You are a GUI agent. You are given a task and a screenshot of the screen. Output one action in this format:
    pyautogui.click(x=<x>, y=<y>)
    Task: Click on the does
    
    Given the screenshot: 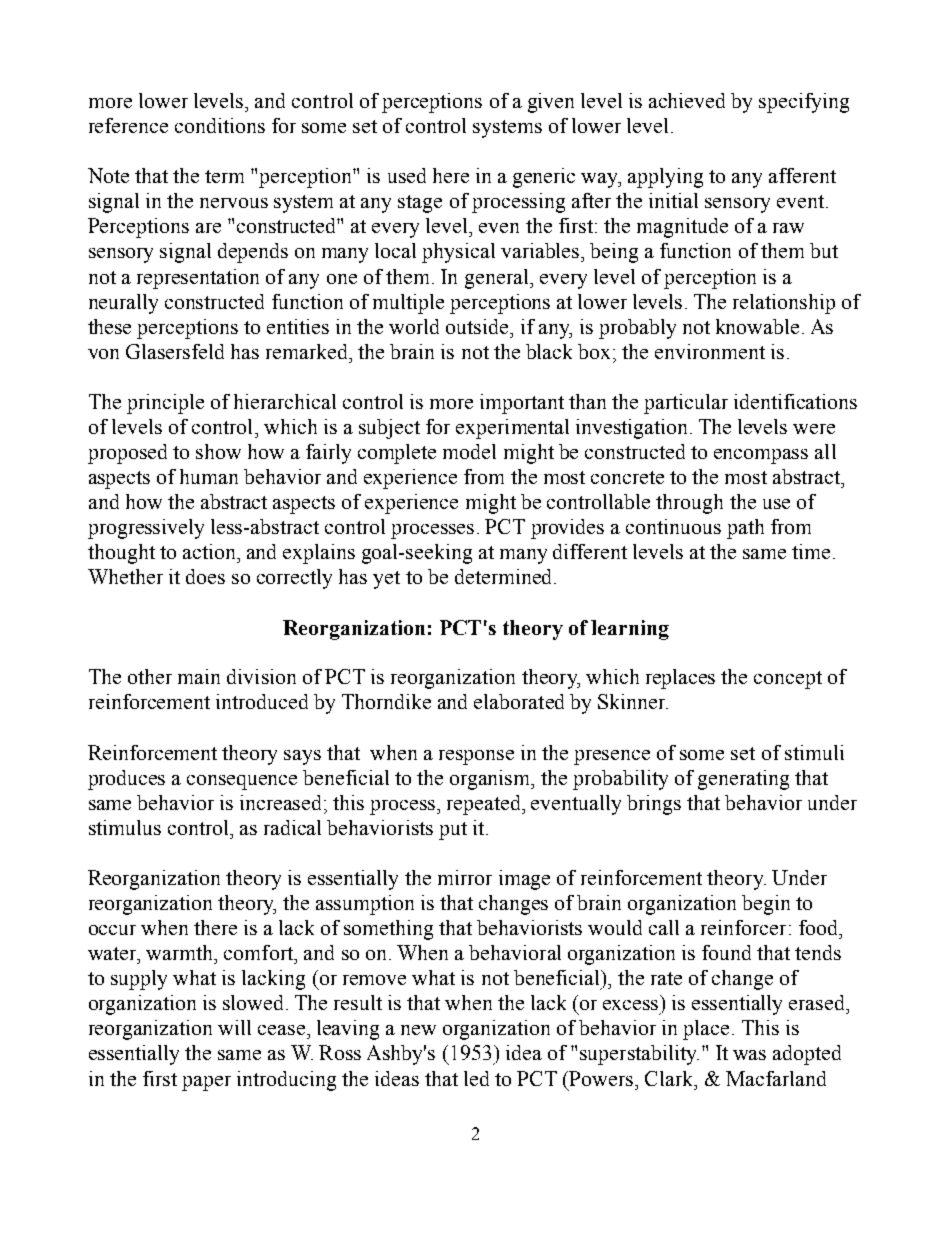 What is the action you would take?
    pyautogui.click(x=205, y=576)
